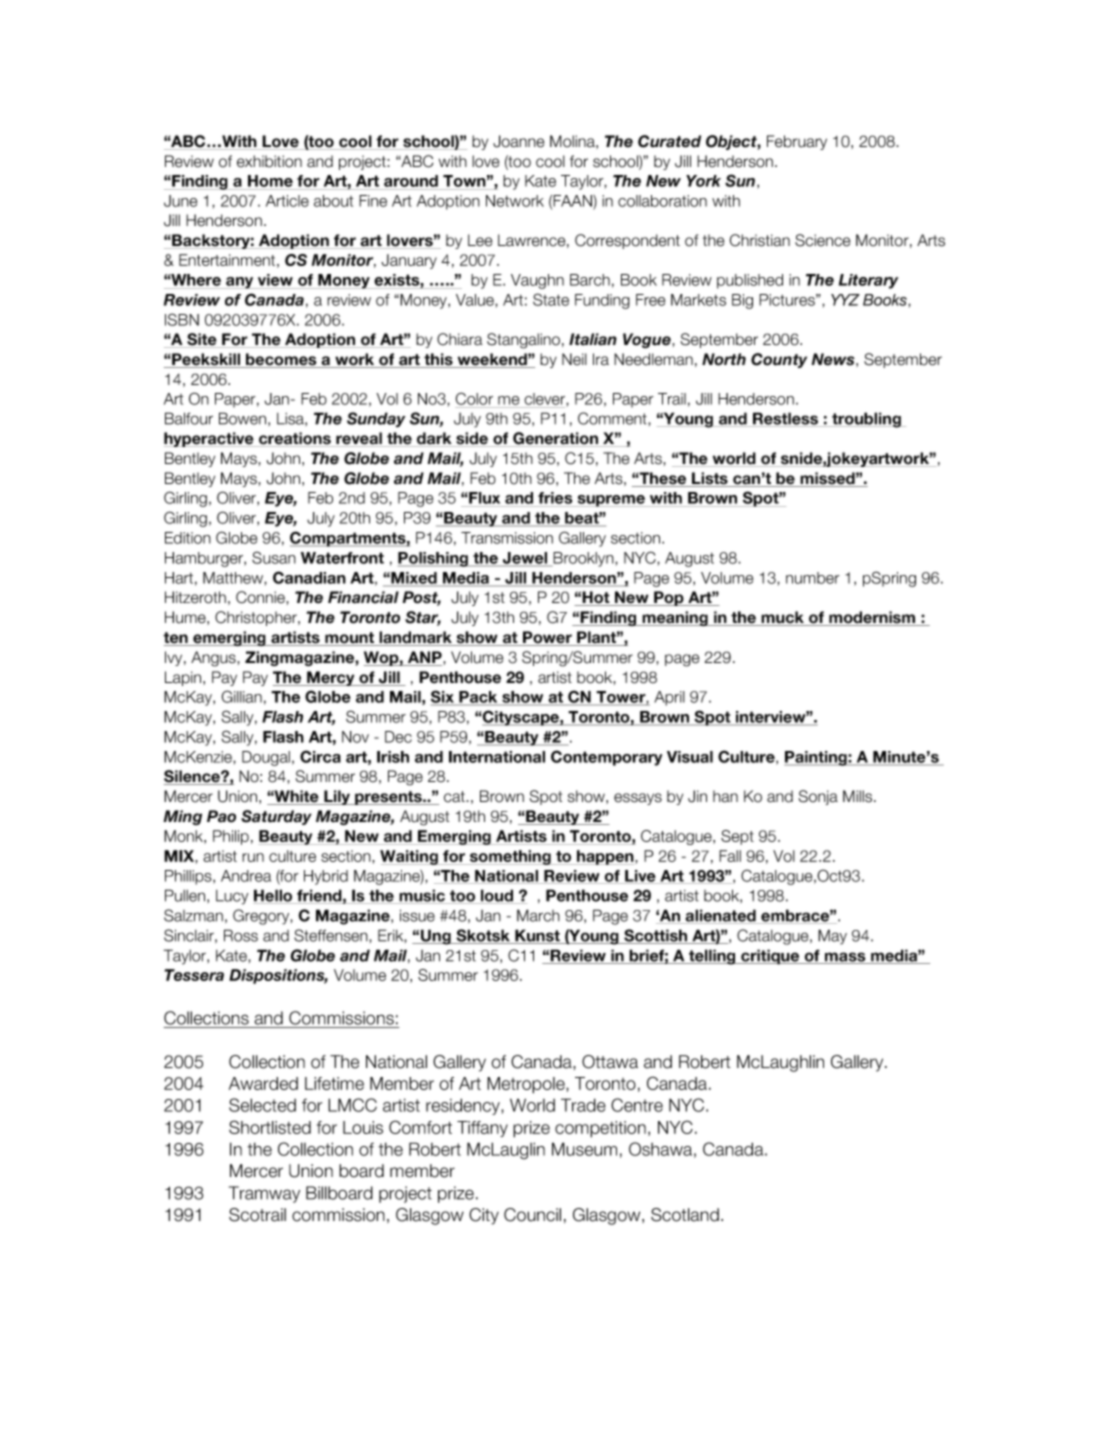 This page has height=1433, width=1108. I want to click on Ross, so click(241, 935).
